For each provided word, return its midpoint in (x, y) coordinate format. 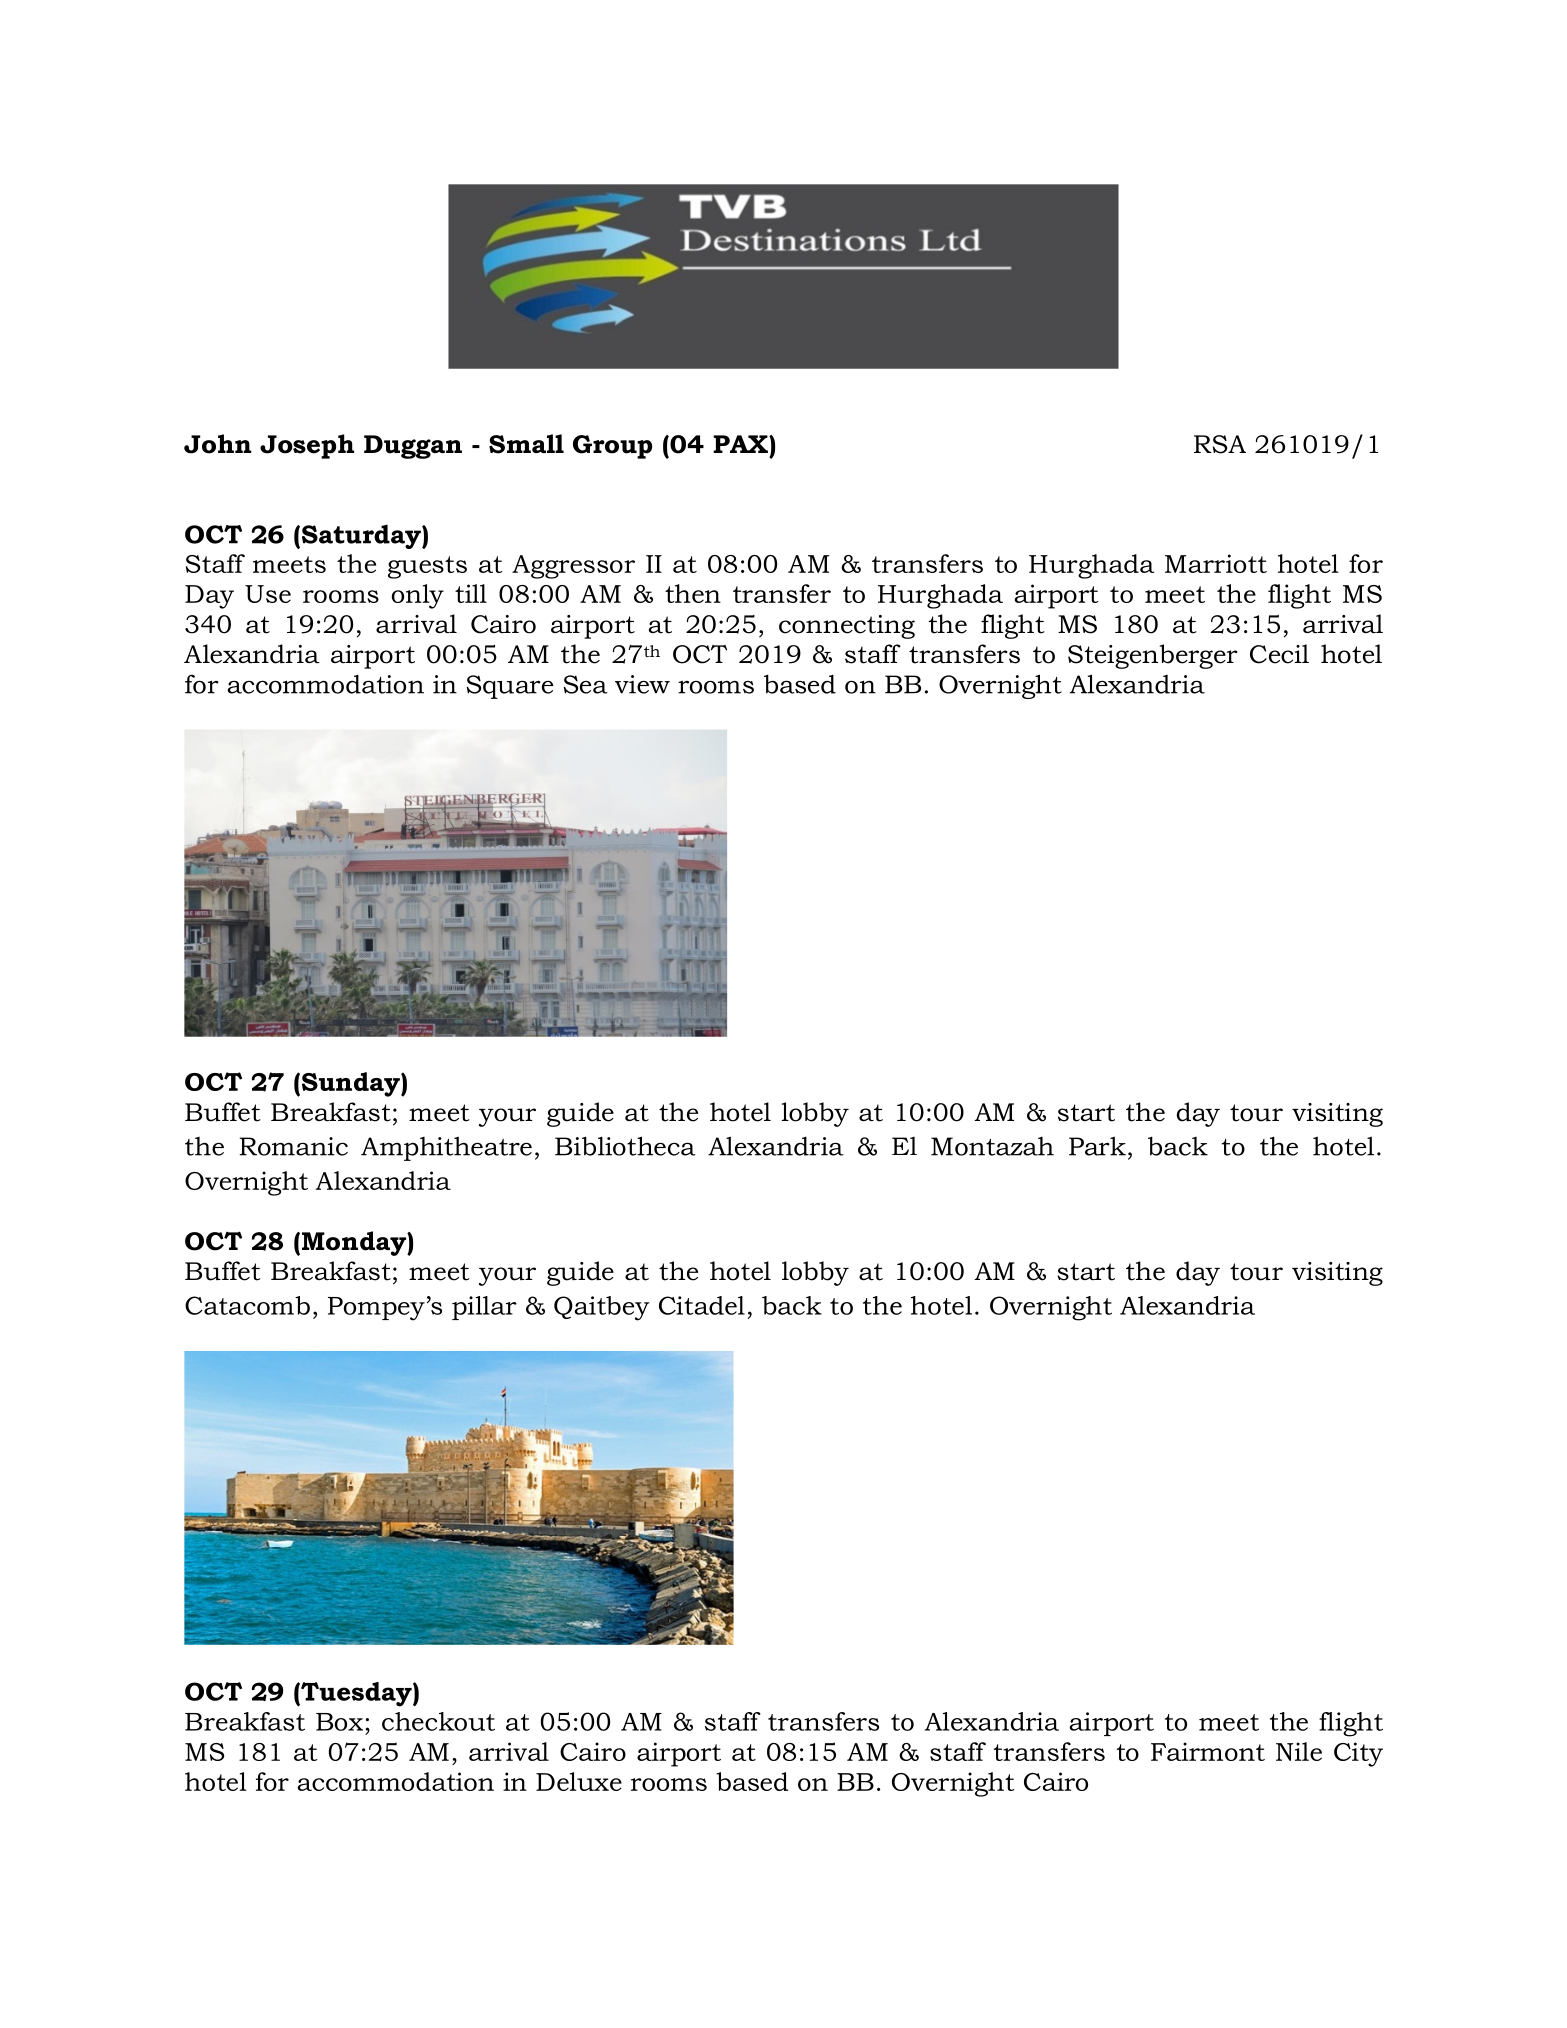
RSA (1220, 444)
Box (339, 1722)
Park (1097, 1146)
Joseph (307, 446)
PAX (741, 444)
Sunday (352, 1084)
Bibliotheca (625, 1146)
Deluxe (579, 1781)
